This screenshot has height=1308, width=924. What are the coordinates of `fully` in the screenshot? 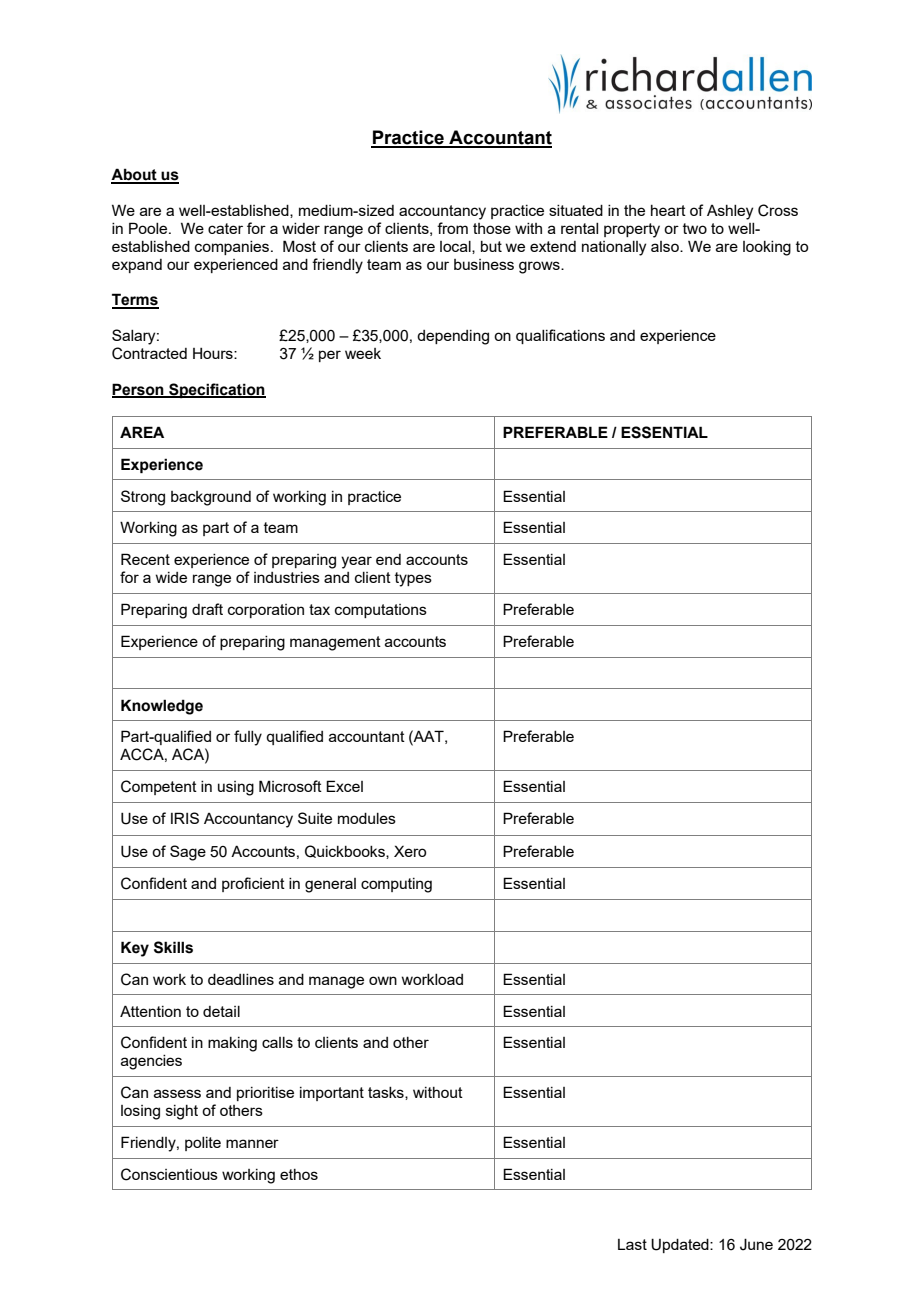 It's located at (248, 738).
